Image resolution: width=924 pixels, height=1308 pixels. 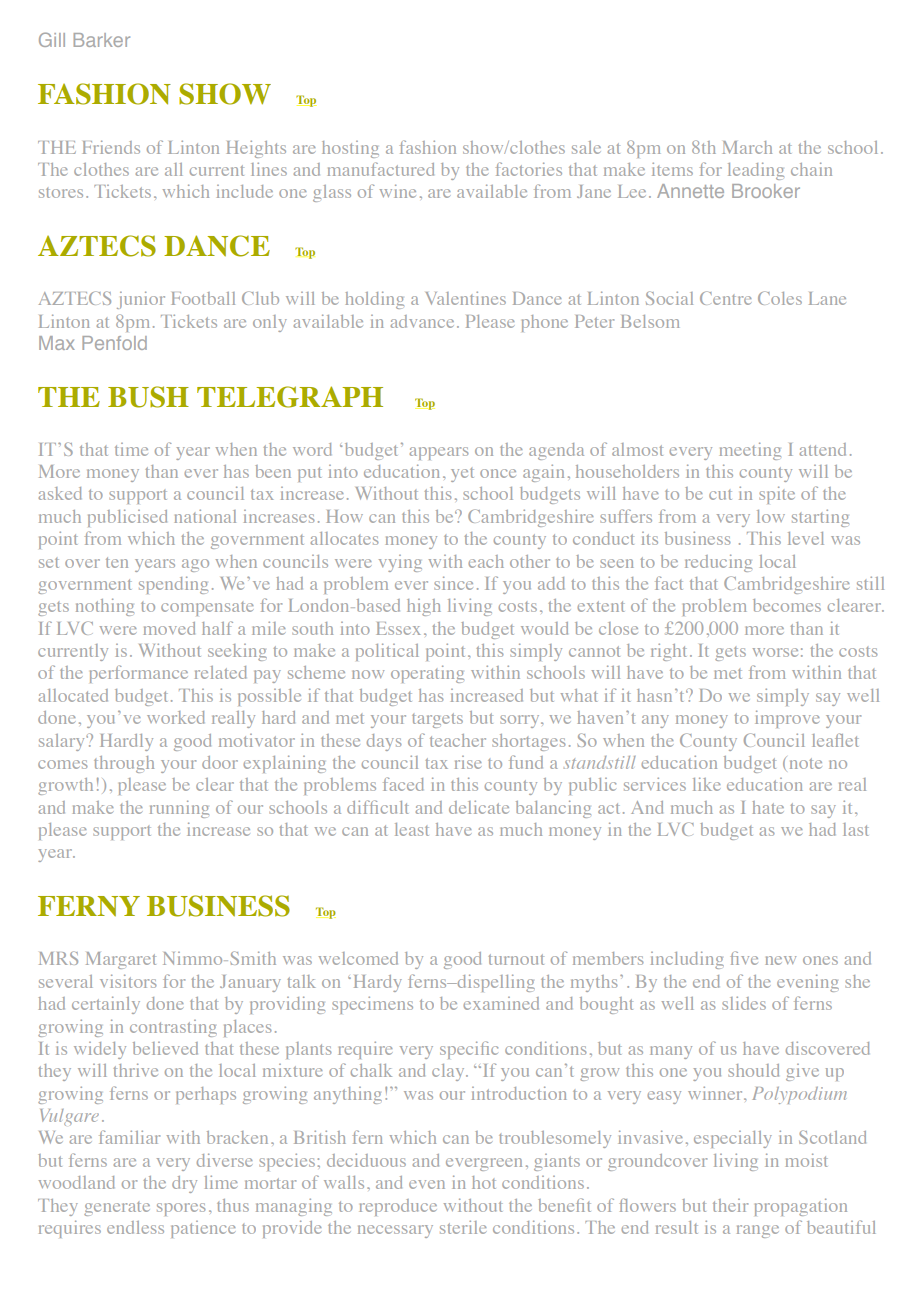 I want to click on Coles, so click(x=780, y=298).
